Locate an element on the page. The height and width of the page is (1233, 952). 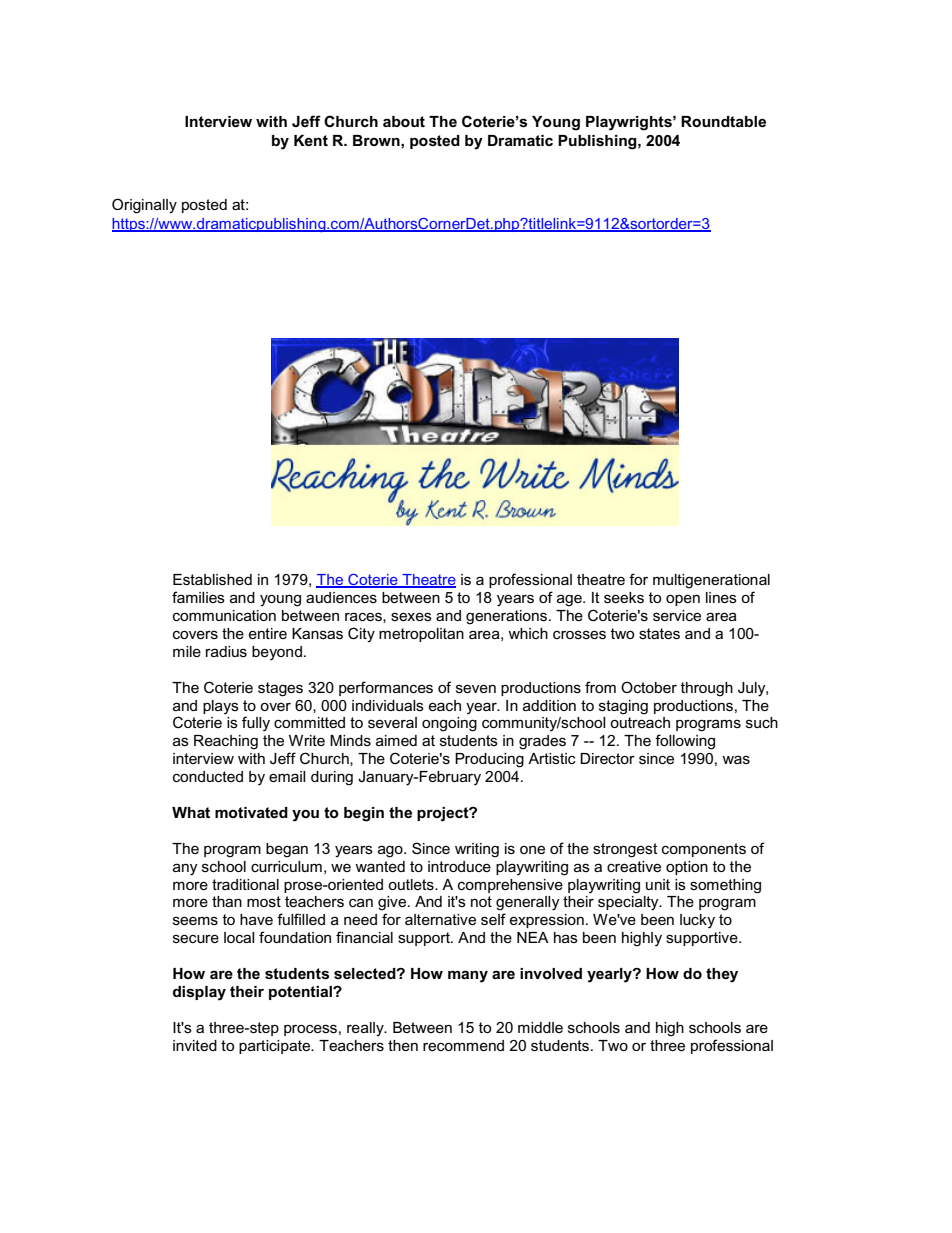
display is located at coordinates (199, 993).
